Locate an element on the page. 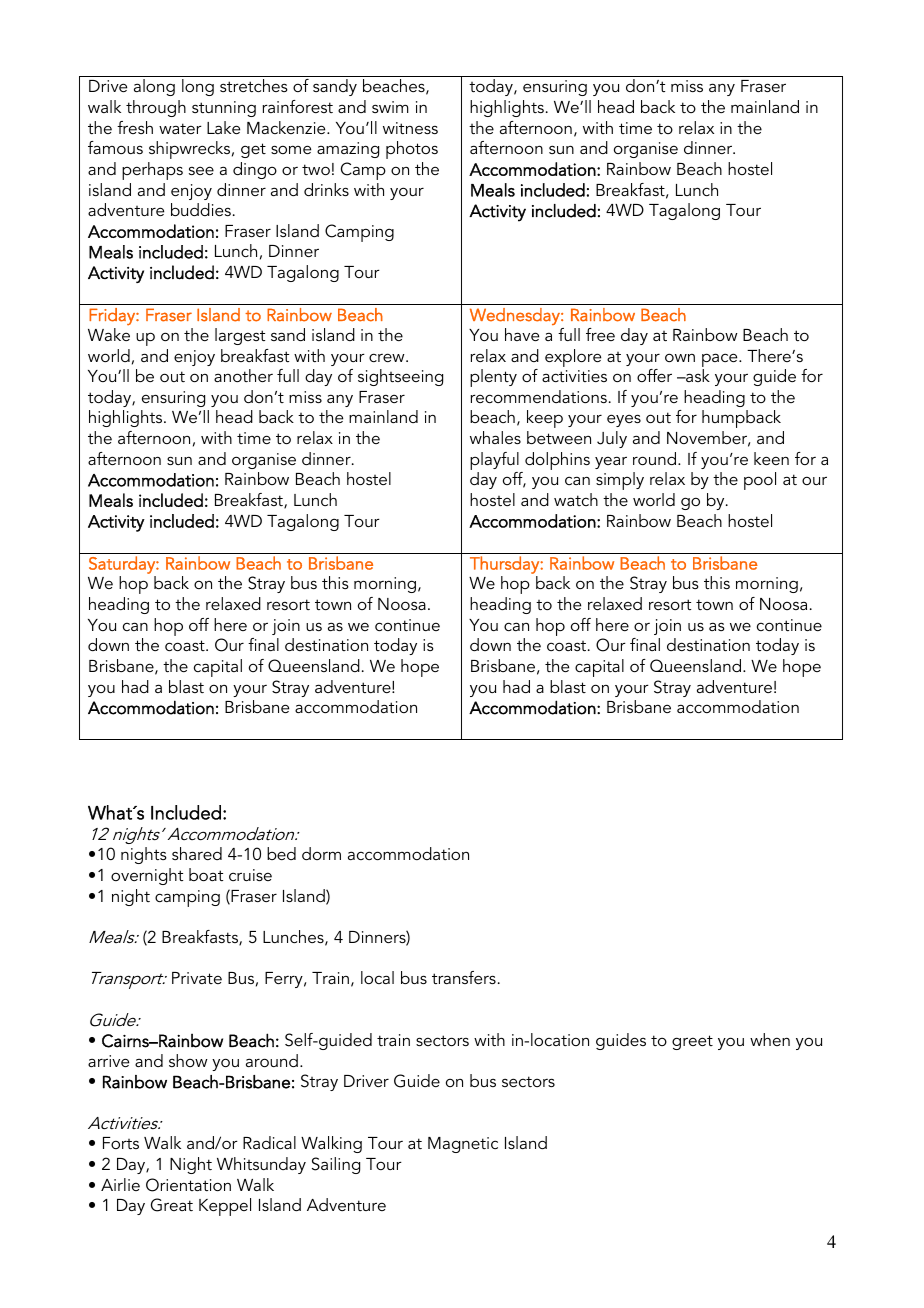 This document has height=1308, width=924. Magnetic is located at coordinates (463, 1145).
